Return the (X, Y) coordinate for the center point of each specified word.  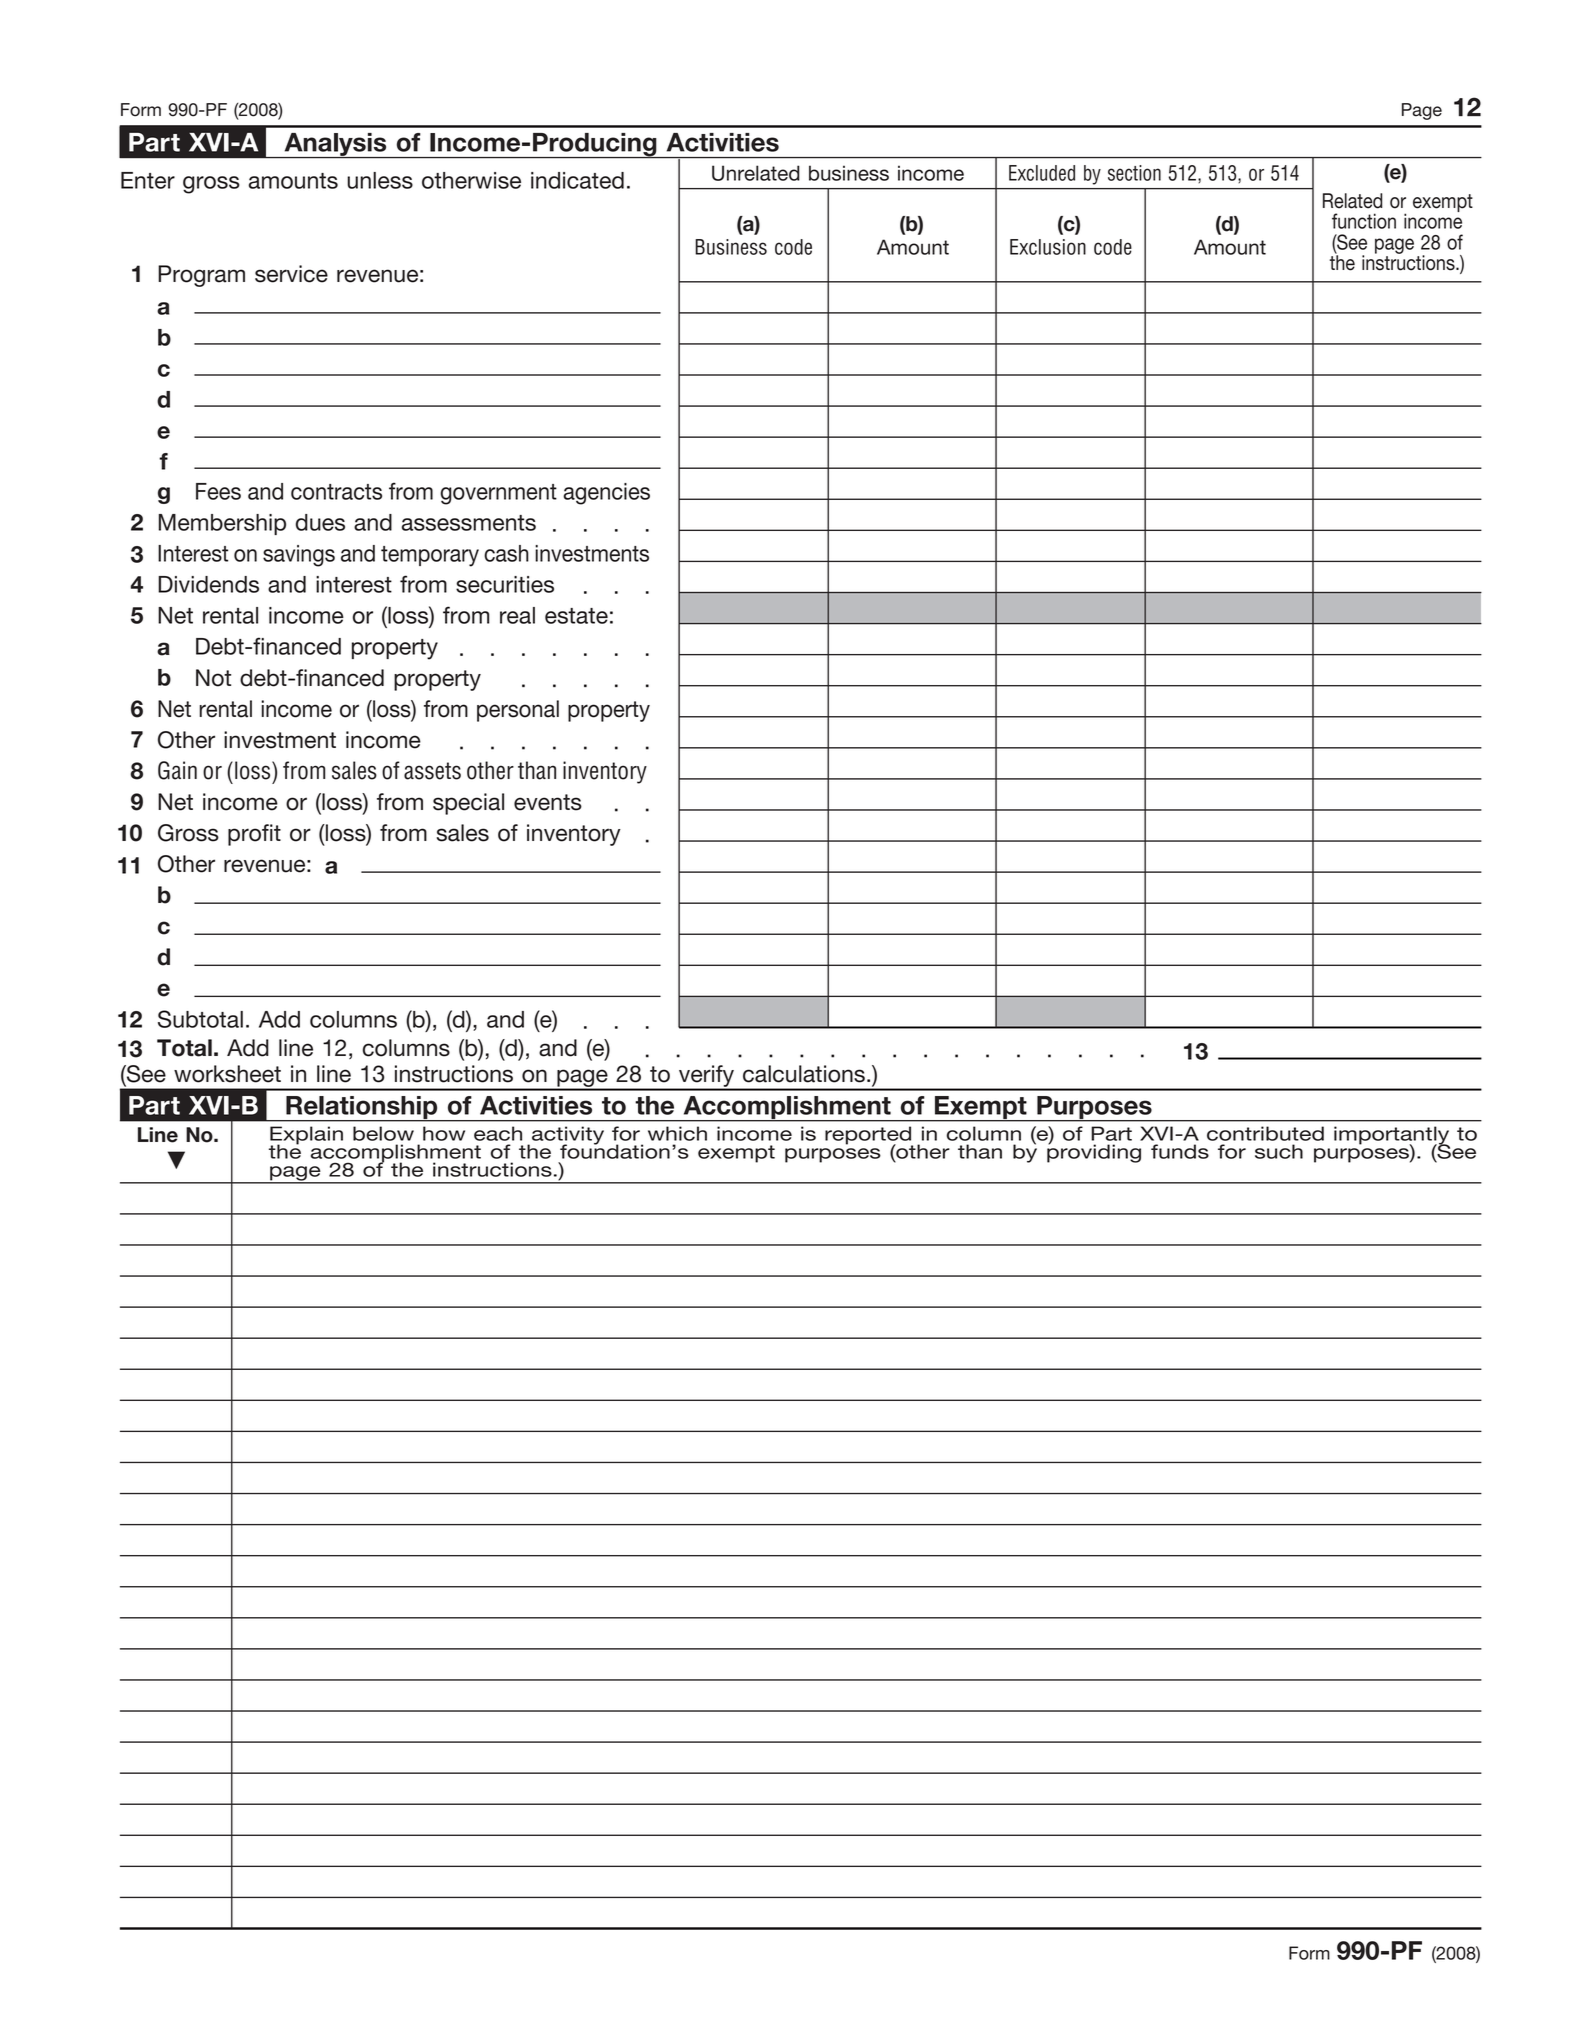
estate (576, 616)
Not (213, 678)
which (677, 1133)
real (517, 615)
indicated (577, 180)
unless (380, 180)
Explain (306, 1136)
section (1134, 173)
